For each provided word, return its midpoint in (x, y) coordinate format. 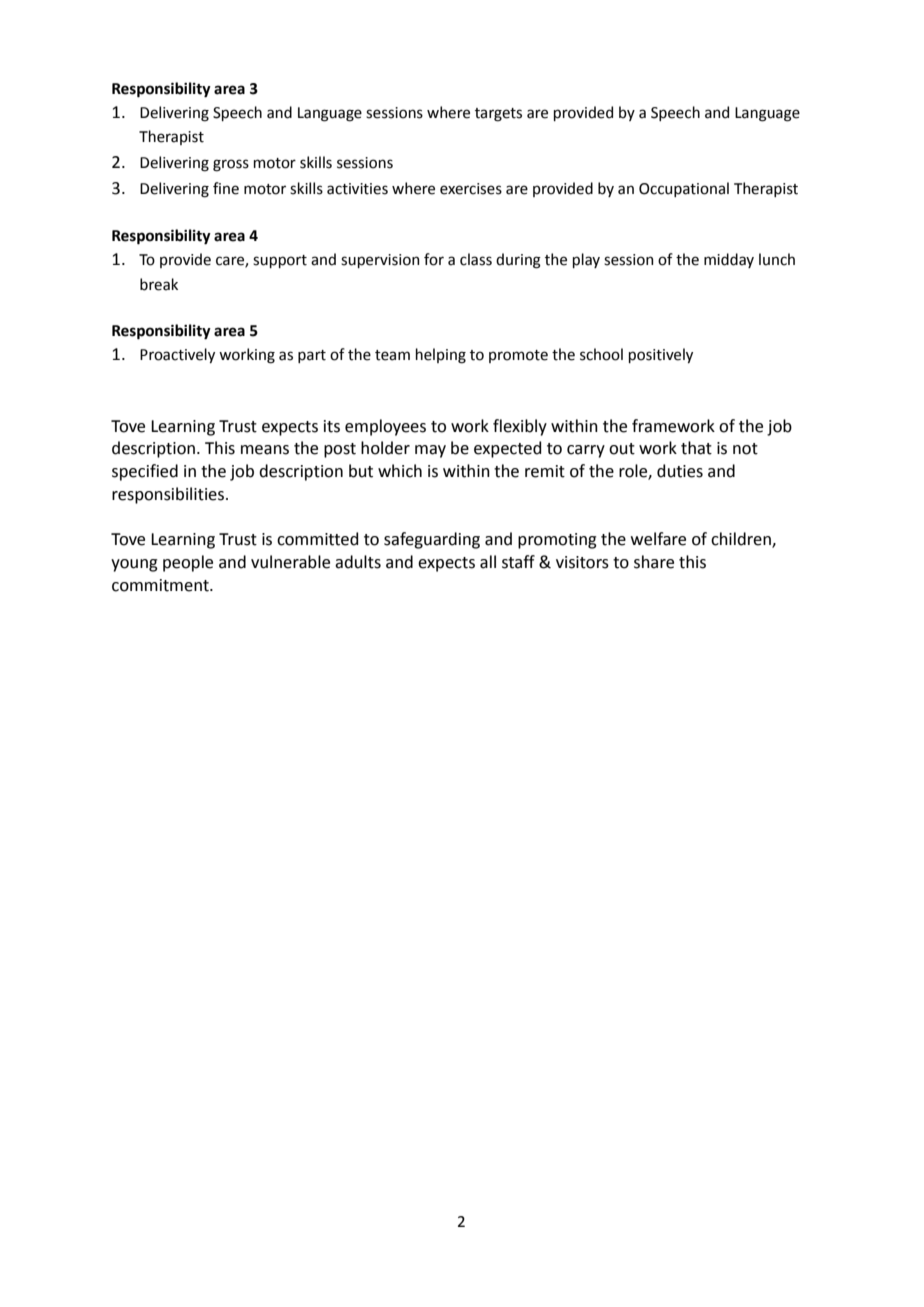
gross (231, 165)
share (654, 562)
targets (498, 115)
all (488, 562)
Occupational (684, 189)
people (188, 563)
